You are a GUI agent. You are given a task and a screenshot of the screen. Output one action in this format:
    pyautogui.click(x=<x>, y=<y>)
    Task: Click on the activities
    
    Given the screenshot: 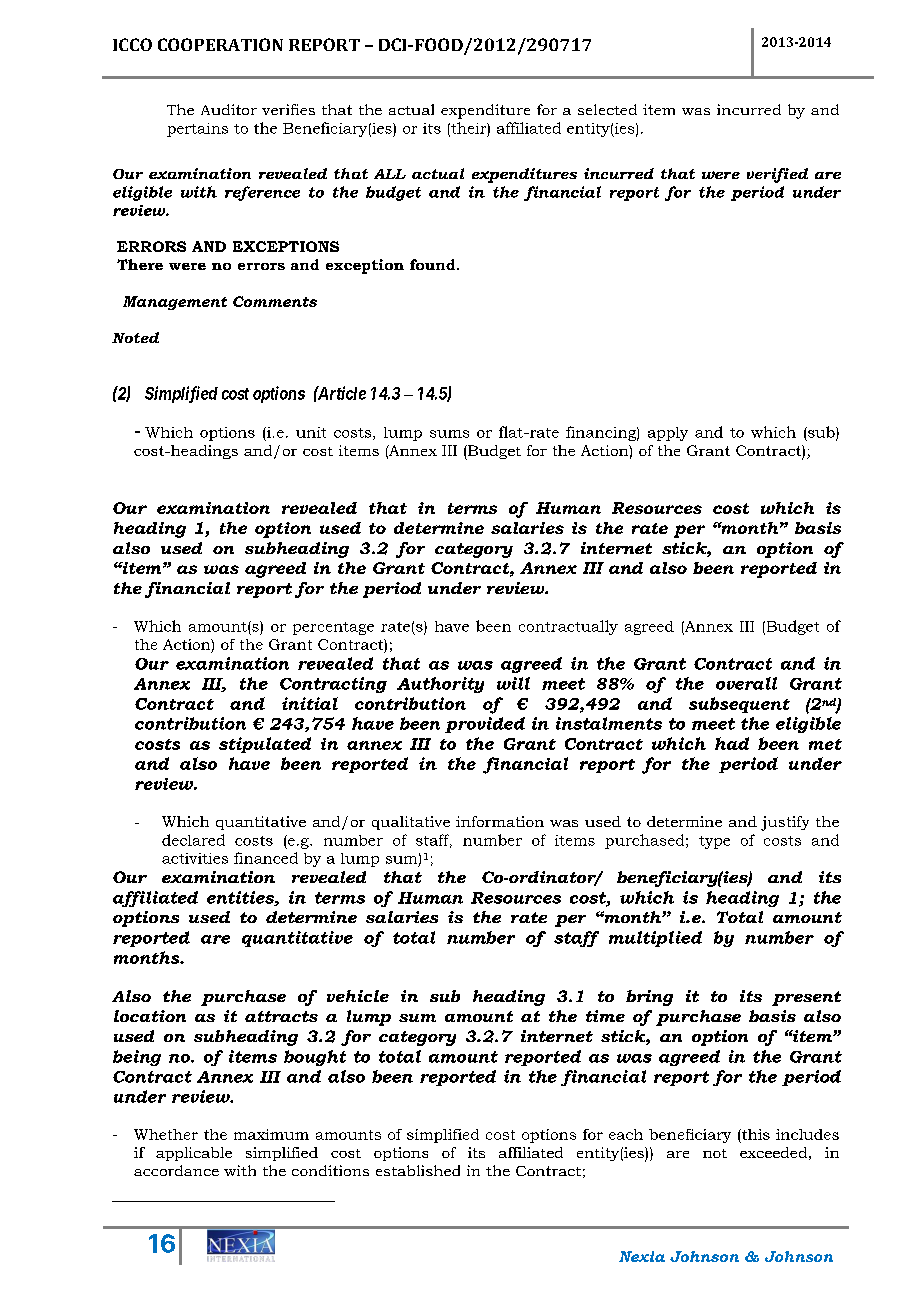 What is the action you would take?
    pyautogui.click(x=195, y=858)
